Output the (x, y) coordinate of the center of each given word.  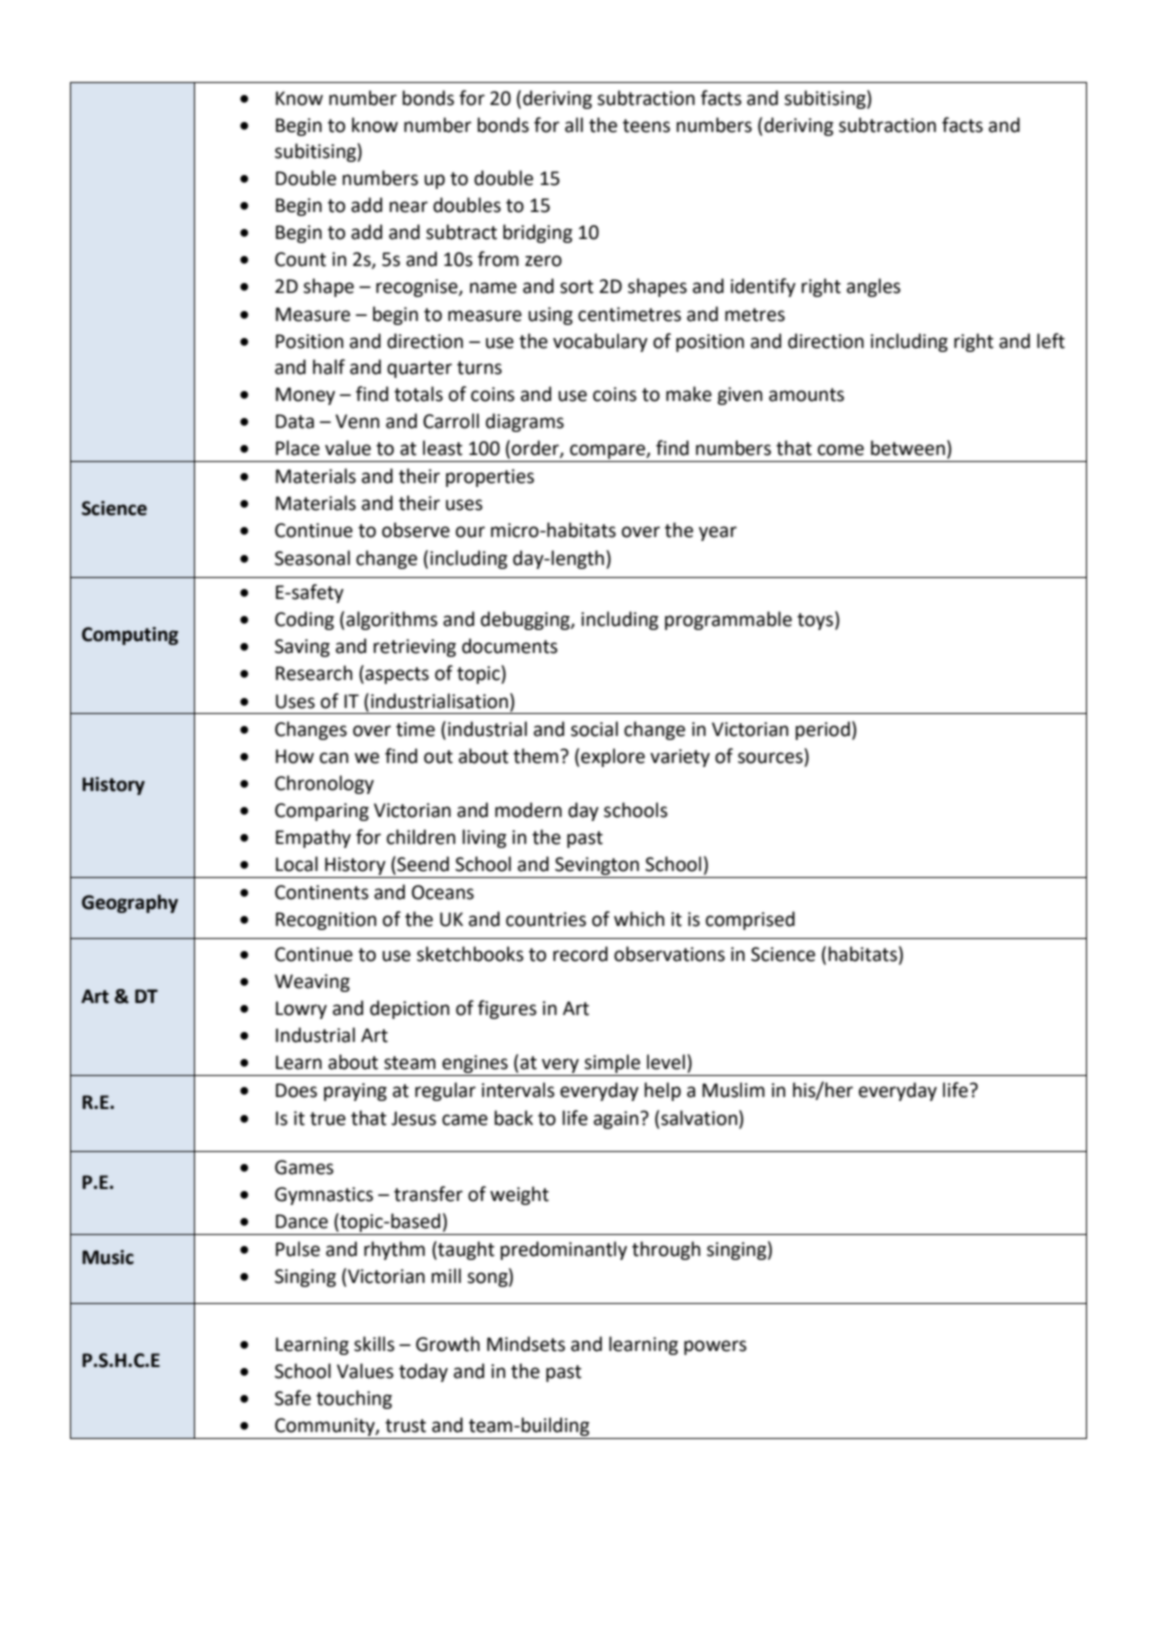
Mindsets (526, 1344)
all (574, 125)
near (408, 207)
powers (715, 1347)
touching (354, 1399)
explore (613, 757)
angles (874, 287)
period (822, 730)
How (295, 756)
